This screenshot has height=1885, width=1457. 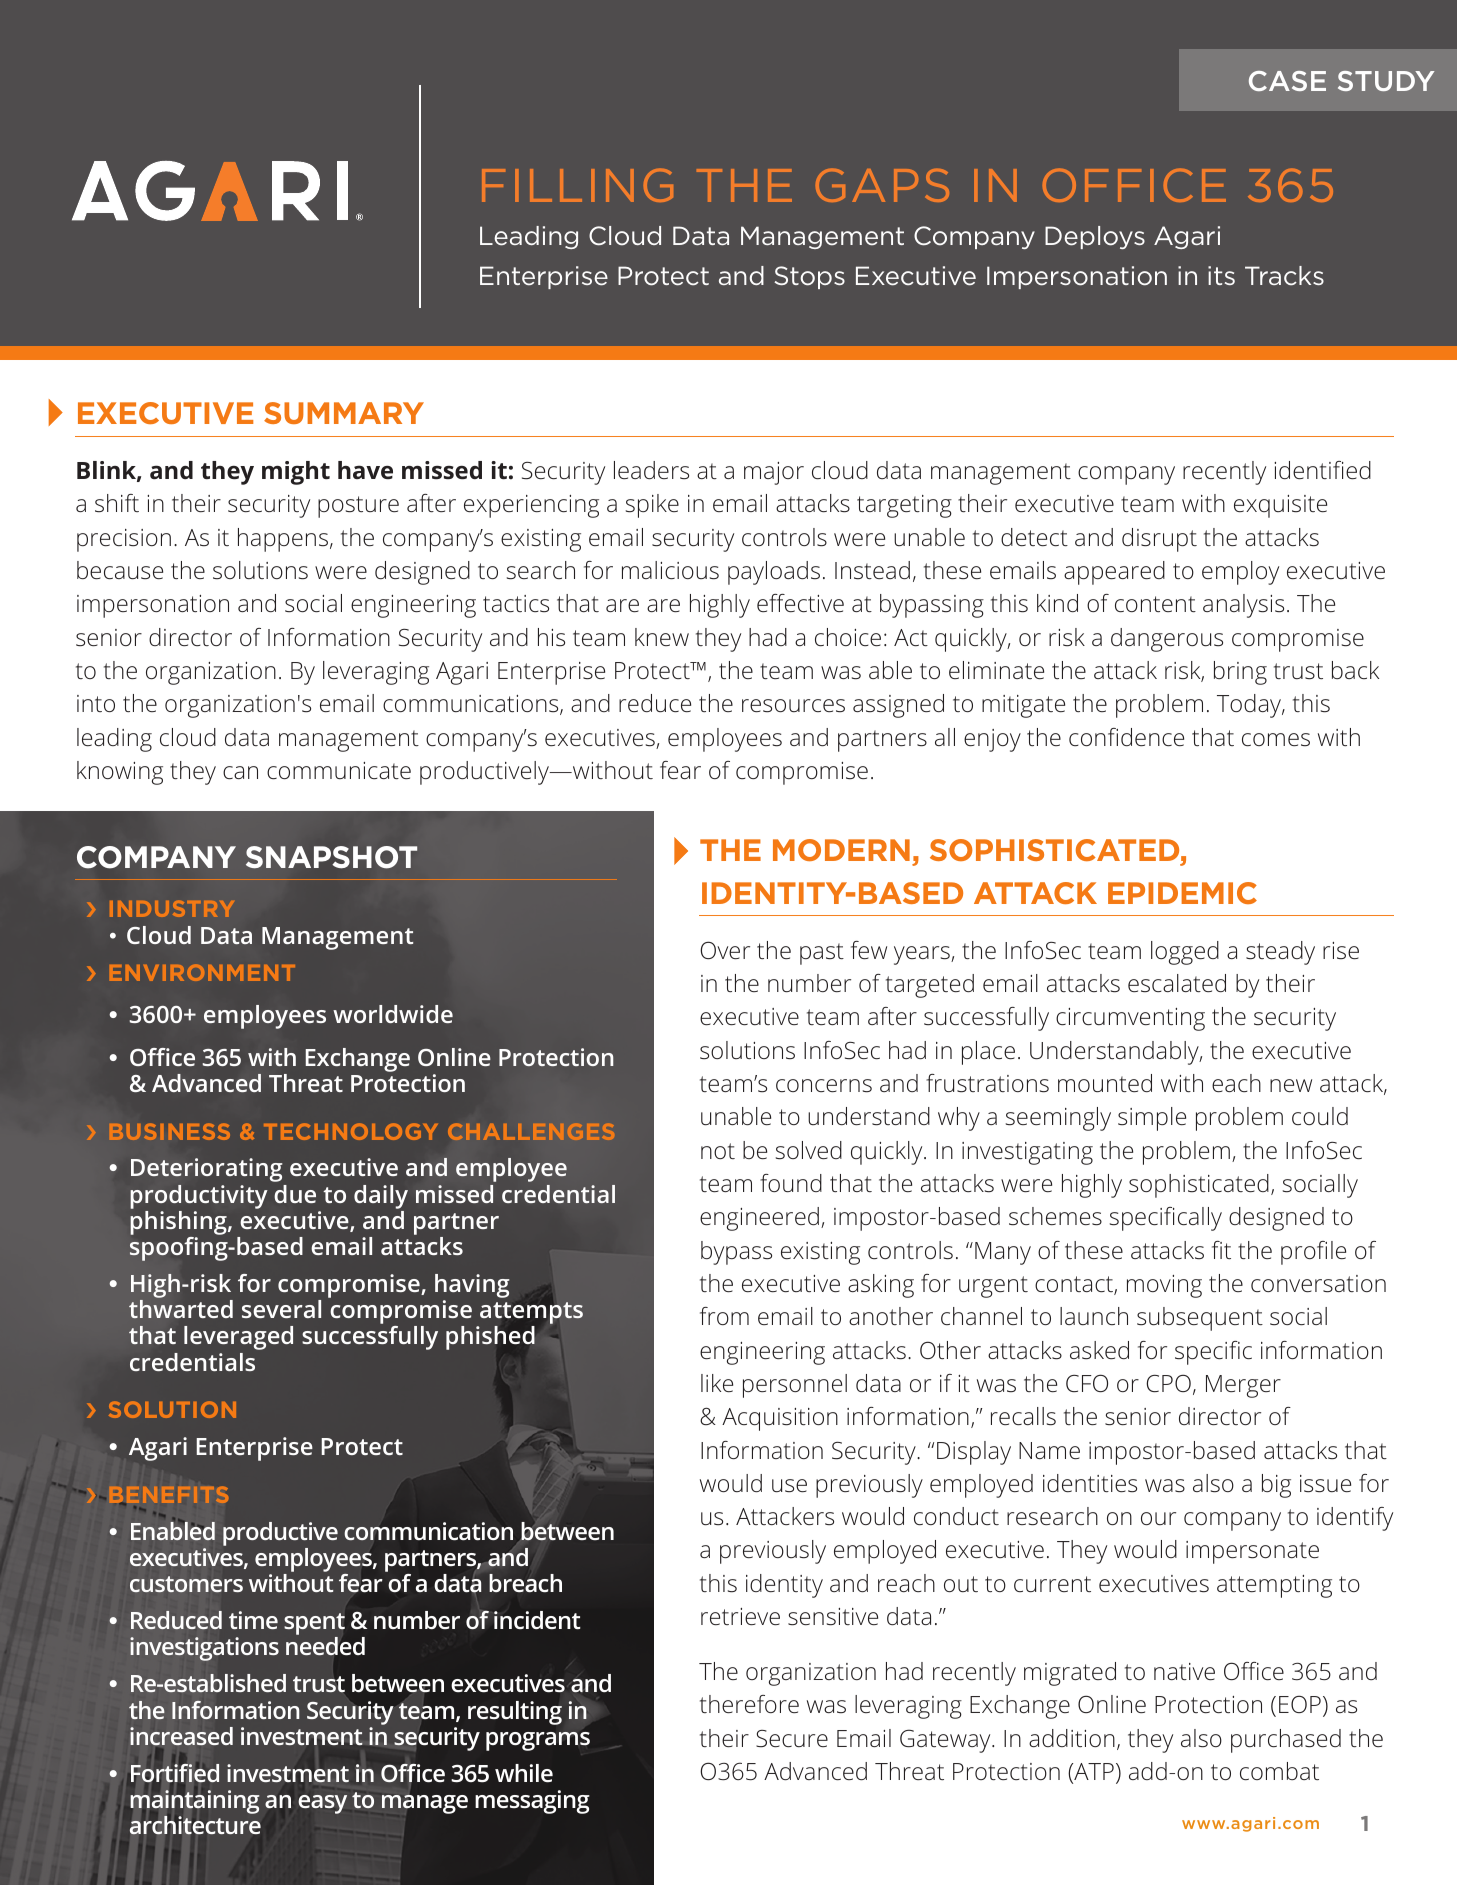 What do you see at coordinates (1185, 953) in the screenshot?
I see `logged` at bounding box center [1185, 953].
